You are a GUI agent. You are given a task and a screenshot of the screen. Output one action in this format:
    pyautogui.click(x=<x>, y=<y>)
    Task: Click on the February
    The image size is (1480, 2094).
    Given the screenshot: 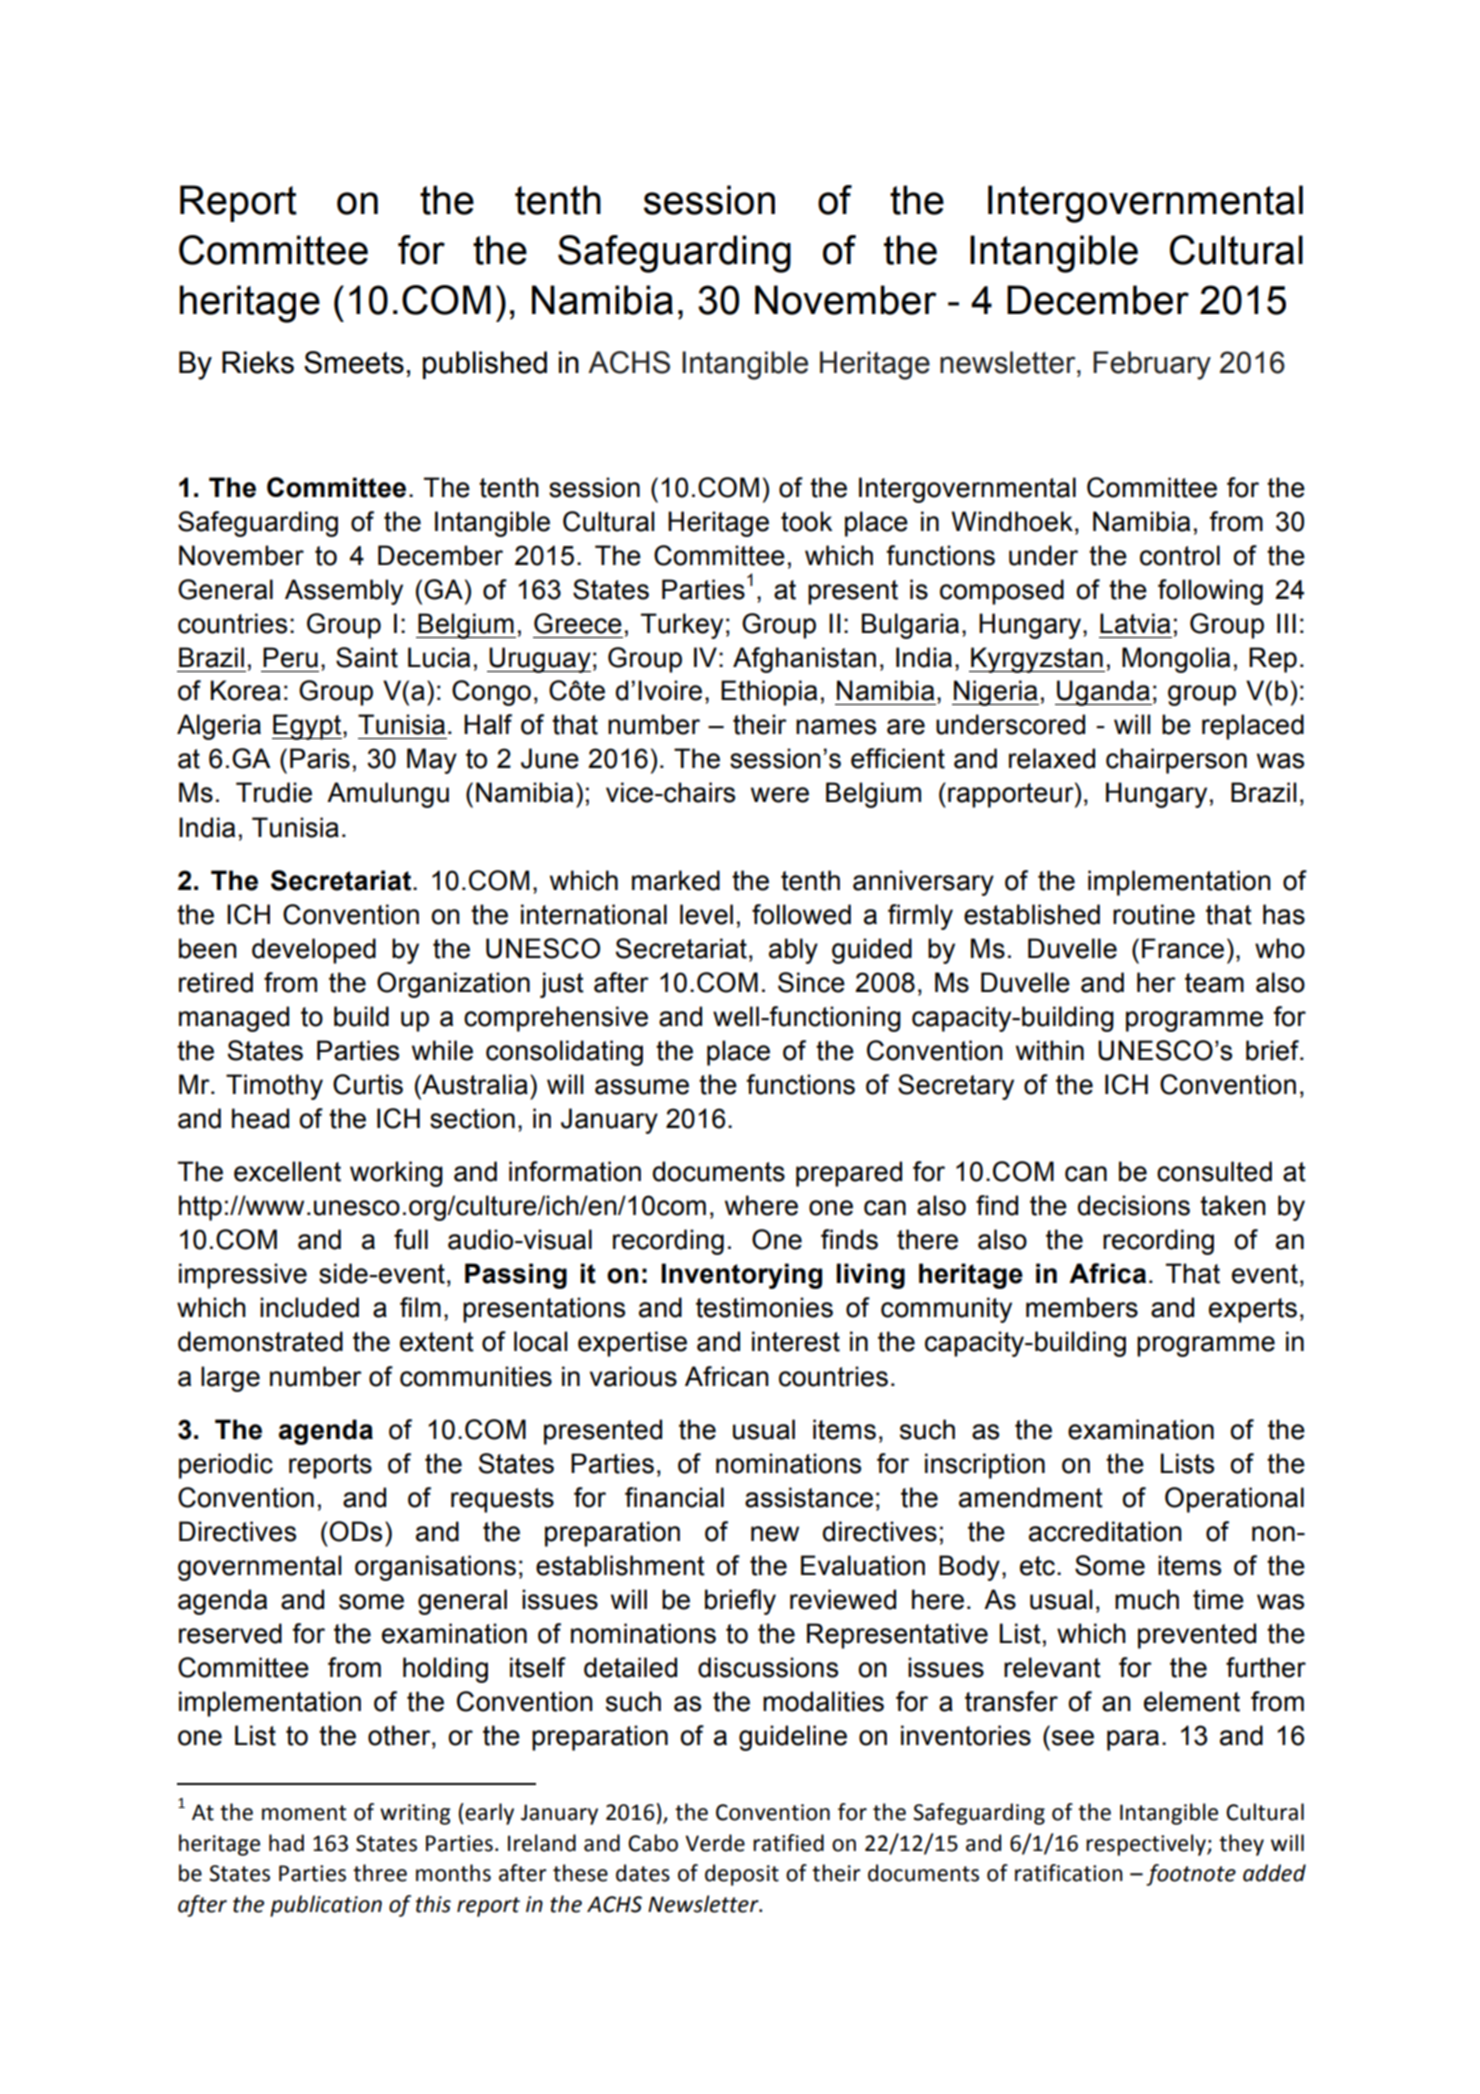 What is the action you would take?
    pyautogui.click(x=1152, y=365)
